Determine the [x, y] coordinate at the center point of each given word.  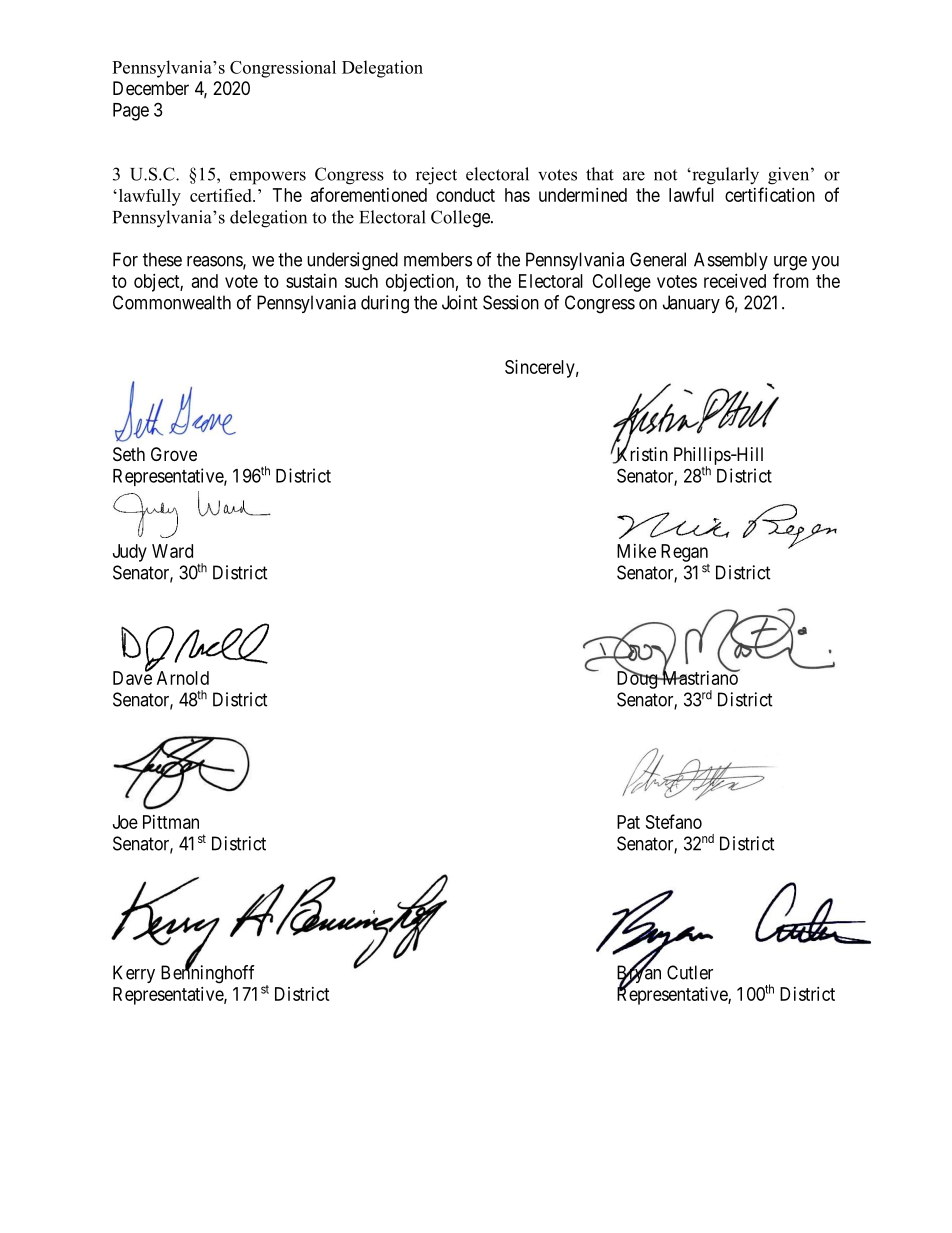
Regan [684, 553]
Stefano [674, 821]
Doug [638, 679]
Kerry [134, 974]
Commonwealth [172, 302]
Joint [460, 302]
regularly [724, 176]
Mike [636, 551]
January [691, 304]
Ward [172, 551]
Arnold [183, 678]
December [151, 88]
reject [436, 176]
